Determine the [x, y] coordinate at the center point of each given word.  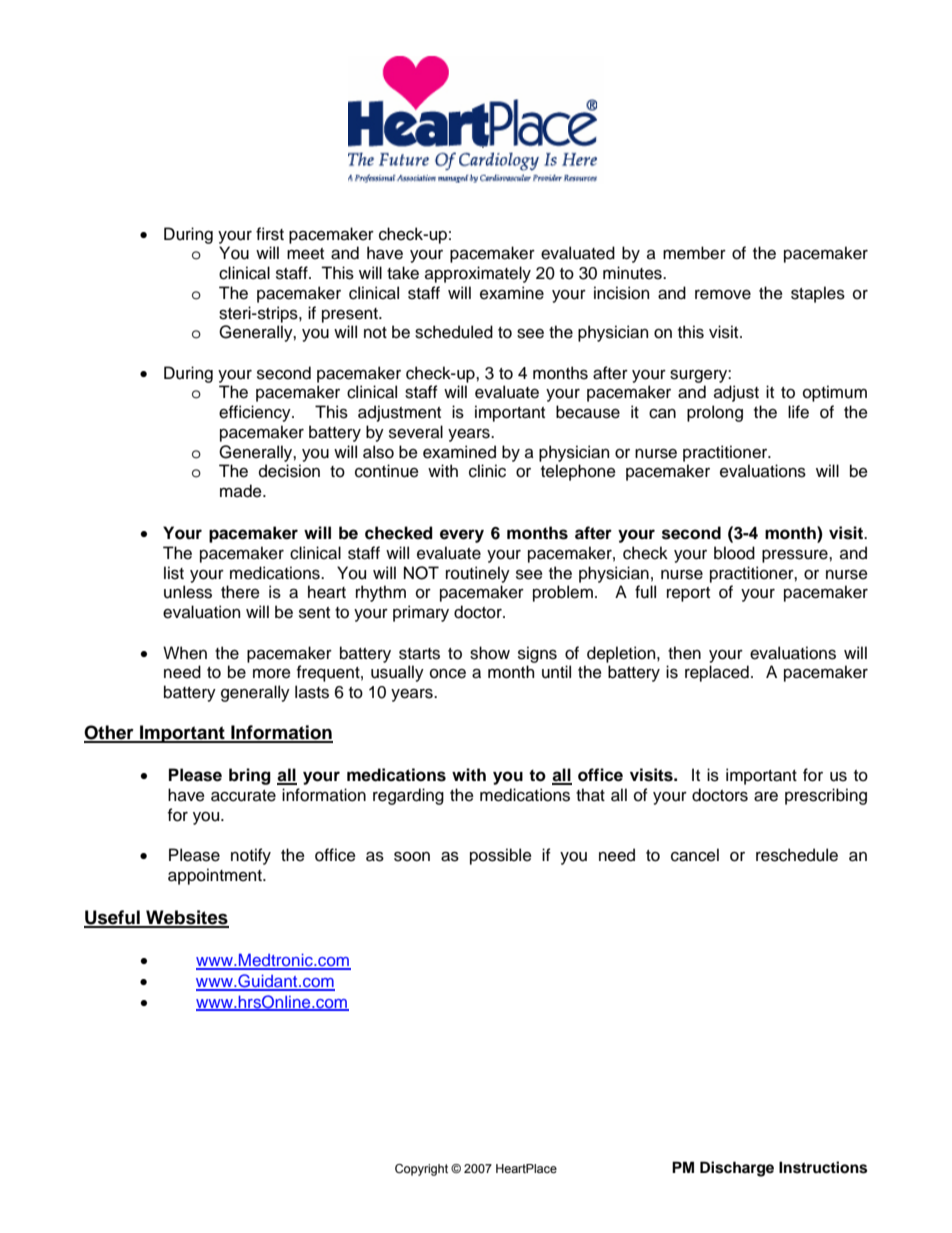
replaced [717, 673]
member [694, 253]
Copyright [421, 1170]
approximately [478, 274]
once [448, 674]
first [270, 234]
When [185, 653]
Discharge [737, 1169]
